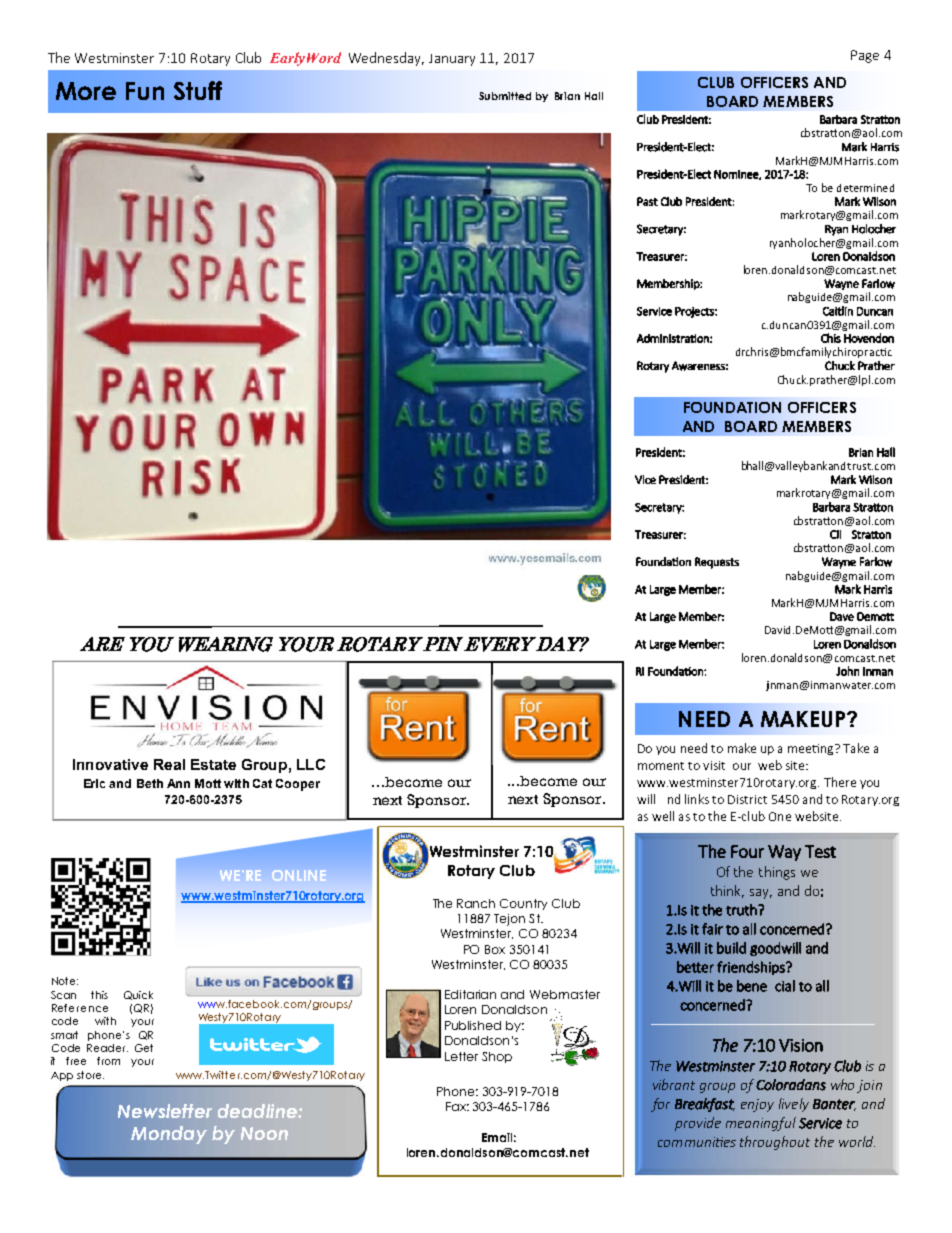 The height and width of the document is (1233, 952). Describe the element at coordinates (865, 56) in the document. I see `Page` at that location.
